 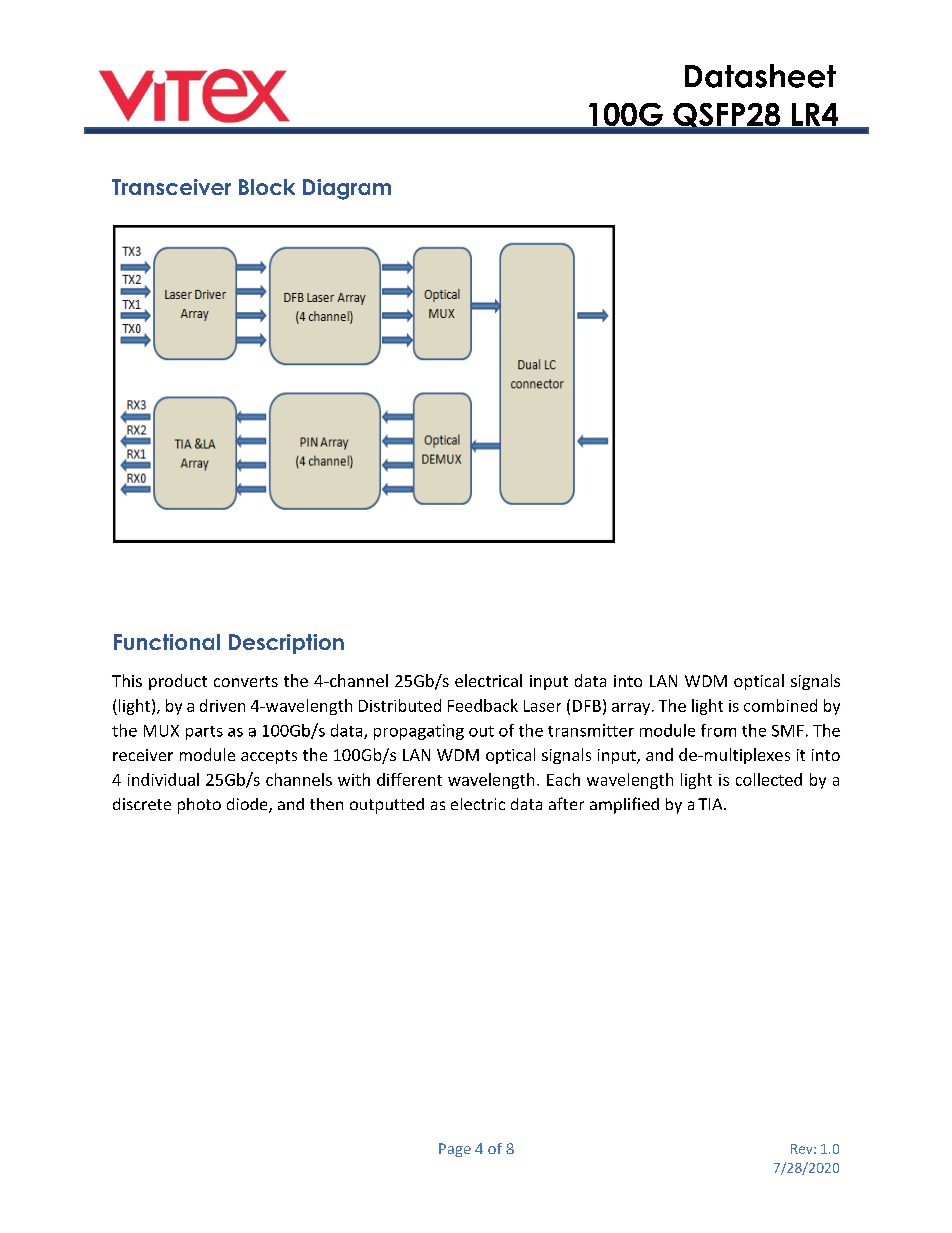 I want to click on Transceiver, so click(x=171, y=187).
